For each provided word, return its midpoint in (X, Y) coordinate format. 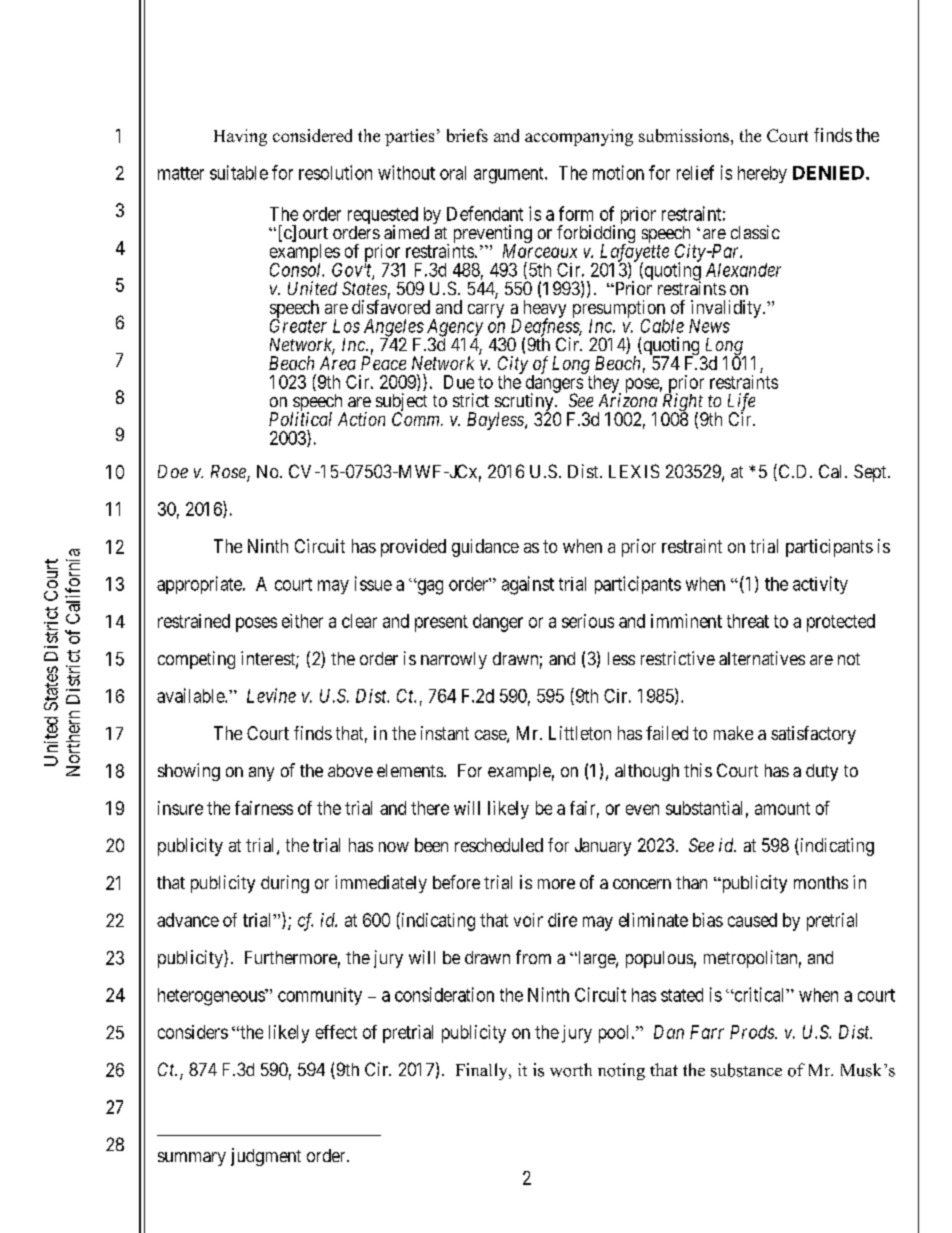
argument (510, 175)
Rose (229, 473)
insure (180, 808)
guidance (485, 548)
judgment (266, 1157)
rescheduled (499, 845)
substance (746, 1070)
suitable (239, 172)
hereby (762, 174)
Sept (871, 473)
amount (782, 808)
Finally (483, 1071)
